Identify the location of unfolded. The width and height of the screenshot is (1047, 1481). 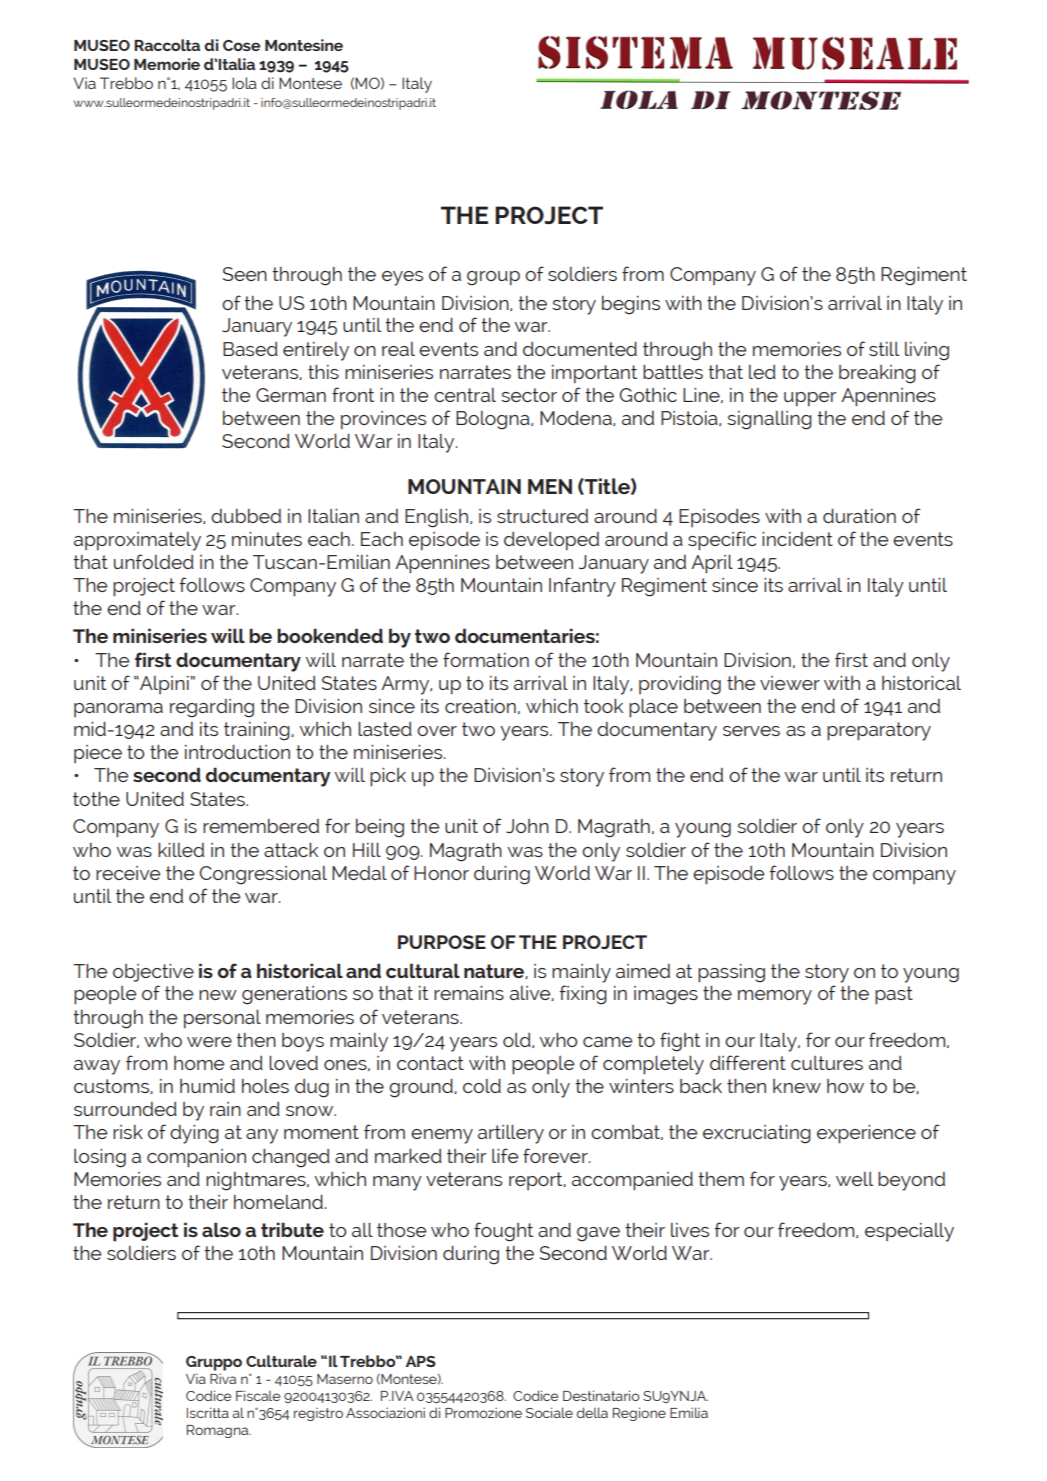
(154, 561).
